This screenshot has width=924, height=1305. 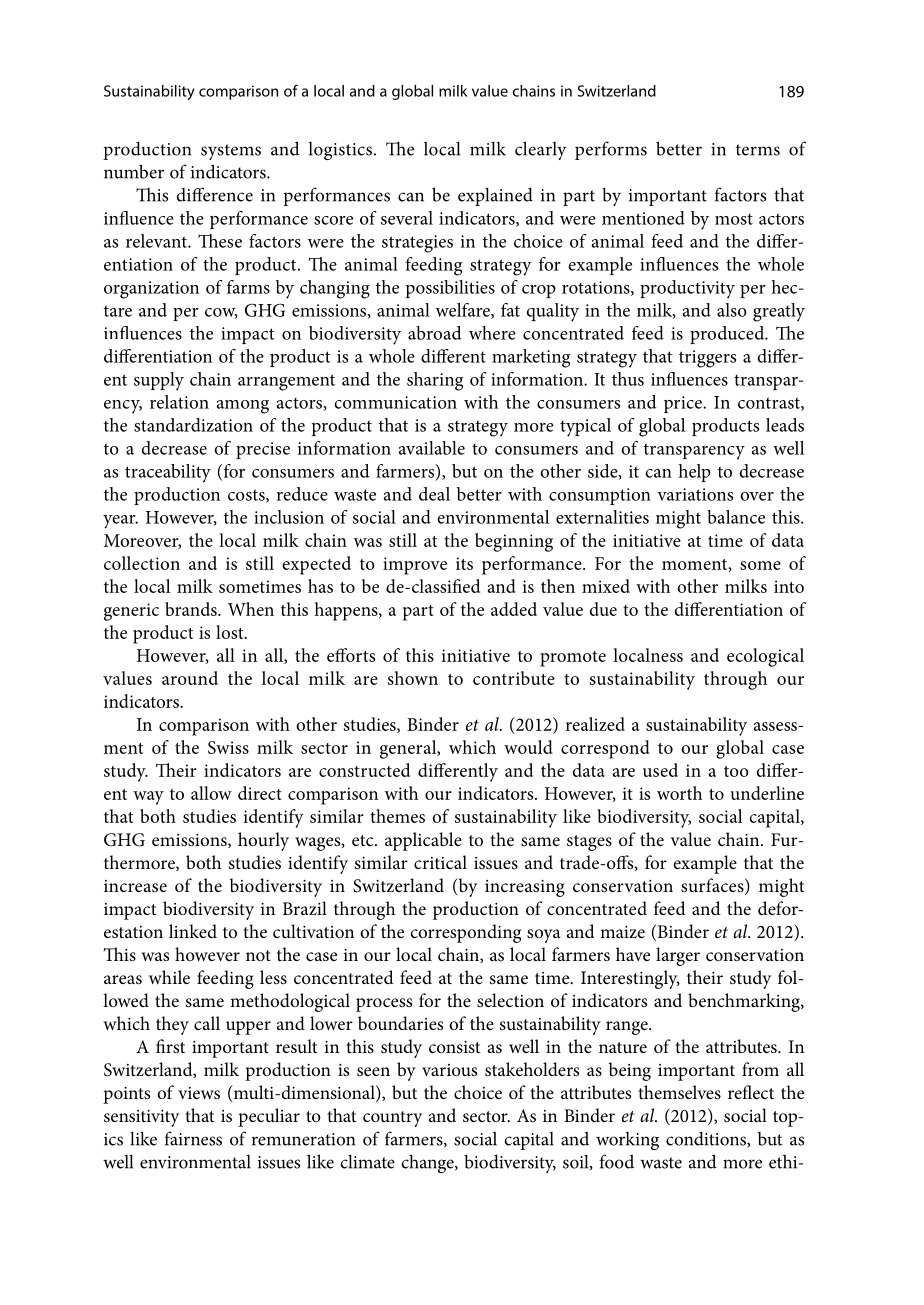 I want to click on explained, so click(x=495, y=196).
